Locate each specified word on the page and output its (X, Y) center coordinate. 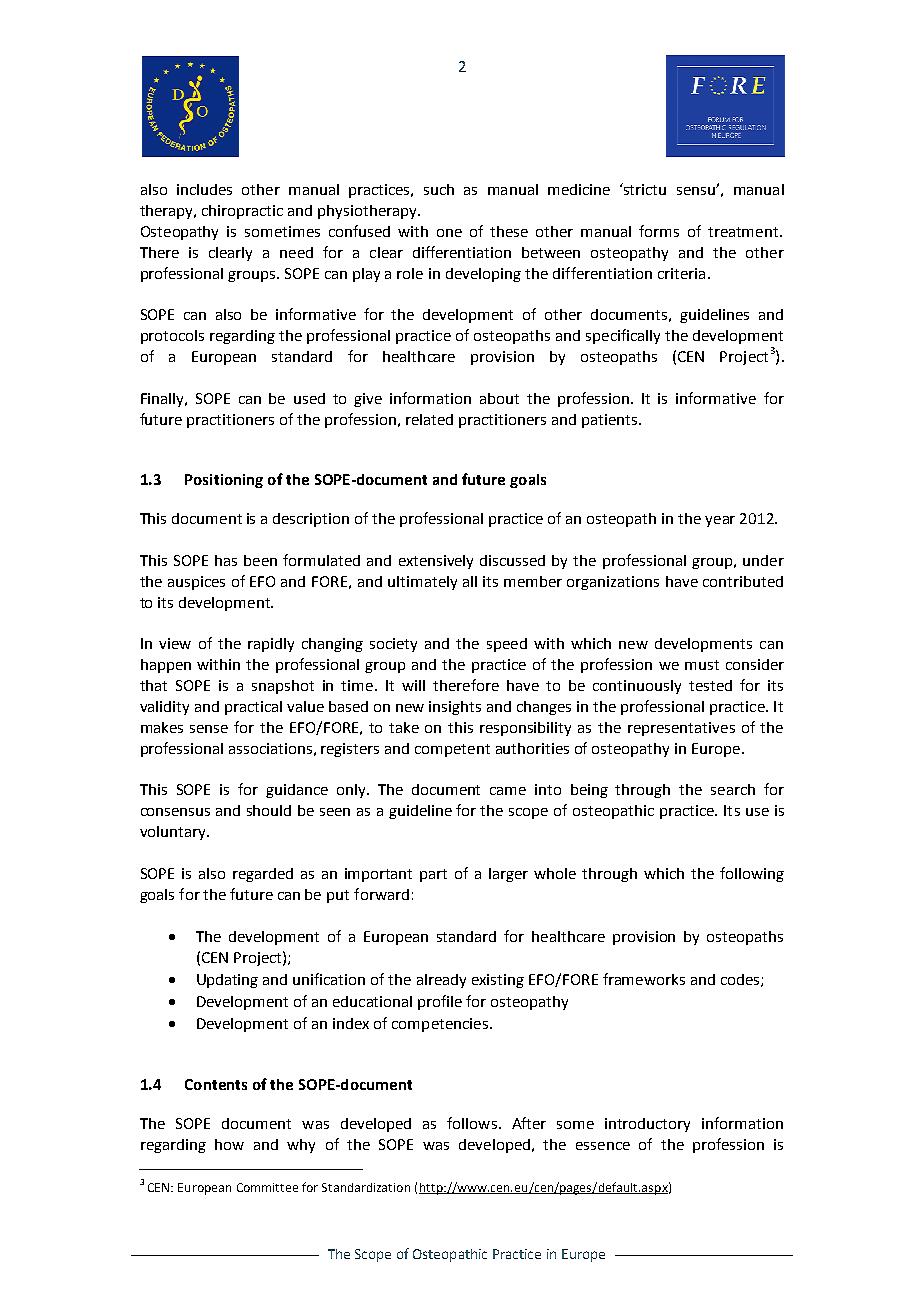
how (229, 1144)
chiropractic (242, 212)
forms (659, 231)
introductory (647, 1125)
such (439, 189)
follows (472, 1123)
